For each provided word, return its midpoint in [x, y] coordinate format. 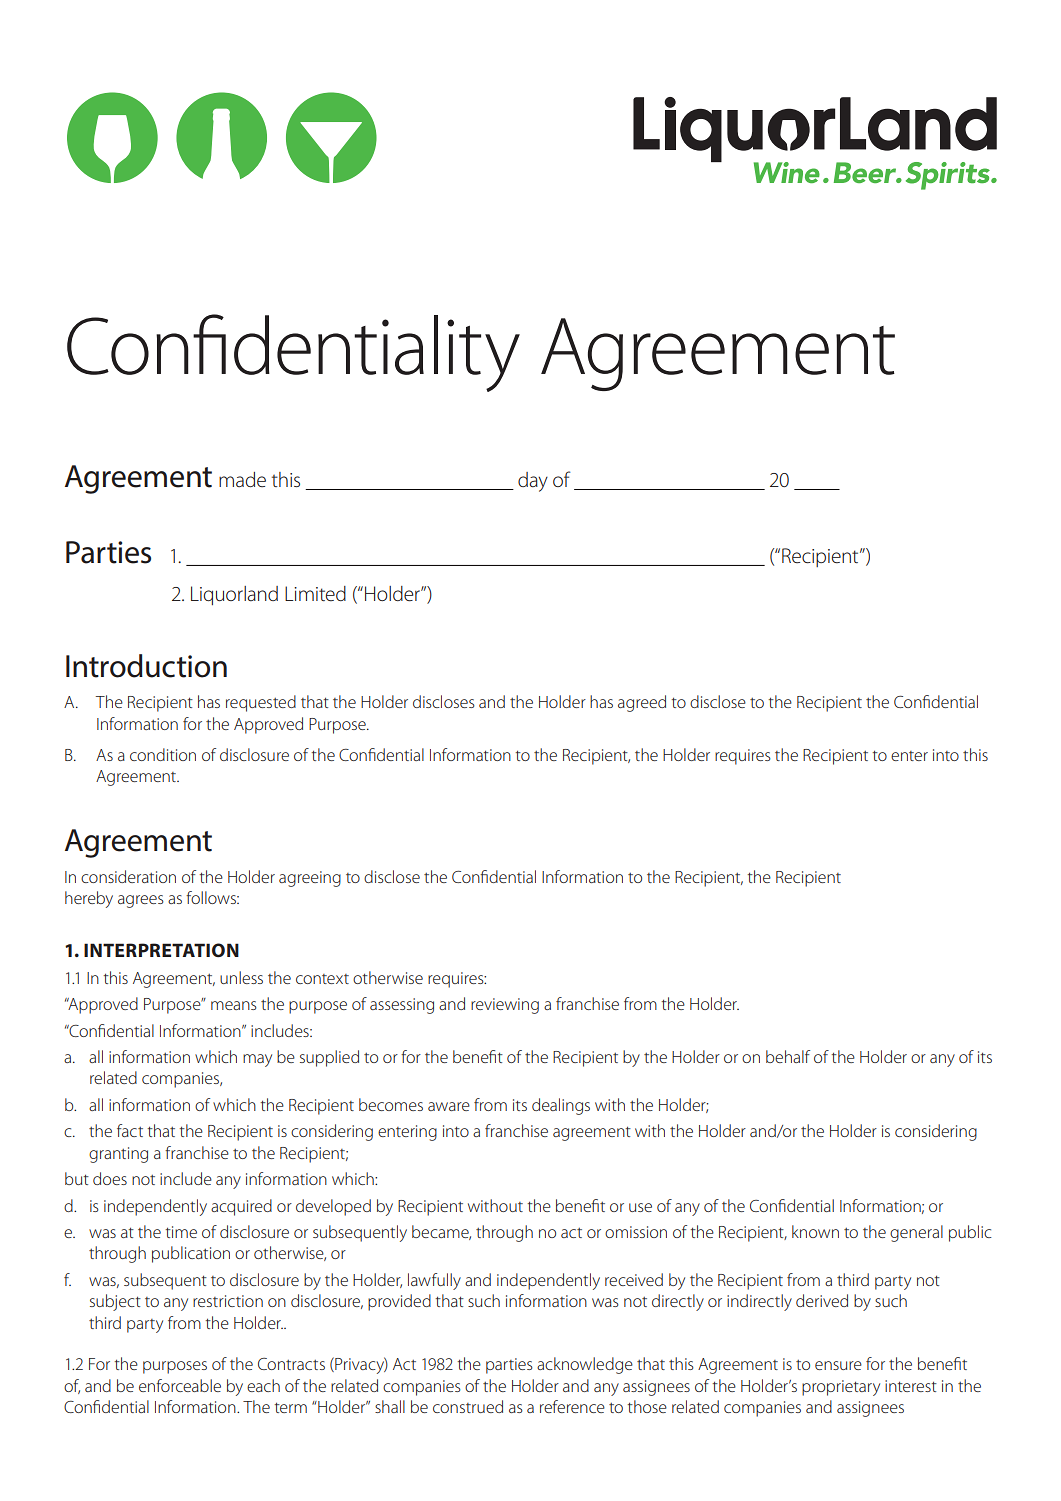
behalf [788, 1056]
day [533, 482]
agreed [642, 703]
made [242, 479]
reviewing [505, 1006]
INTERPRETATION [161, 950]
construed [468, 1406]
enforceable [180, 1385]
